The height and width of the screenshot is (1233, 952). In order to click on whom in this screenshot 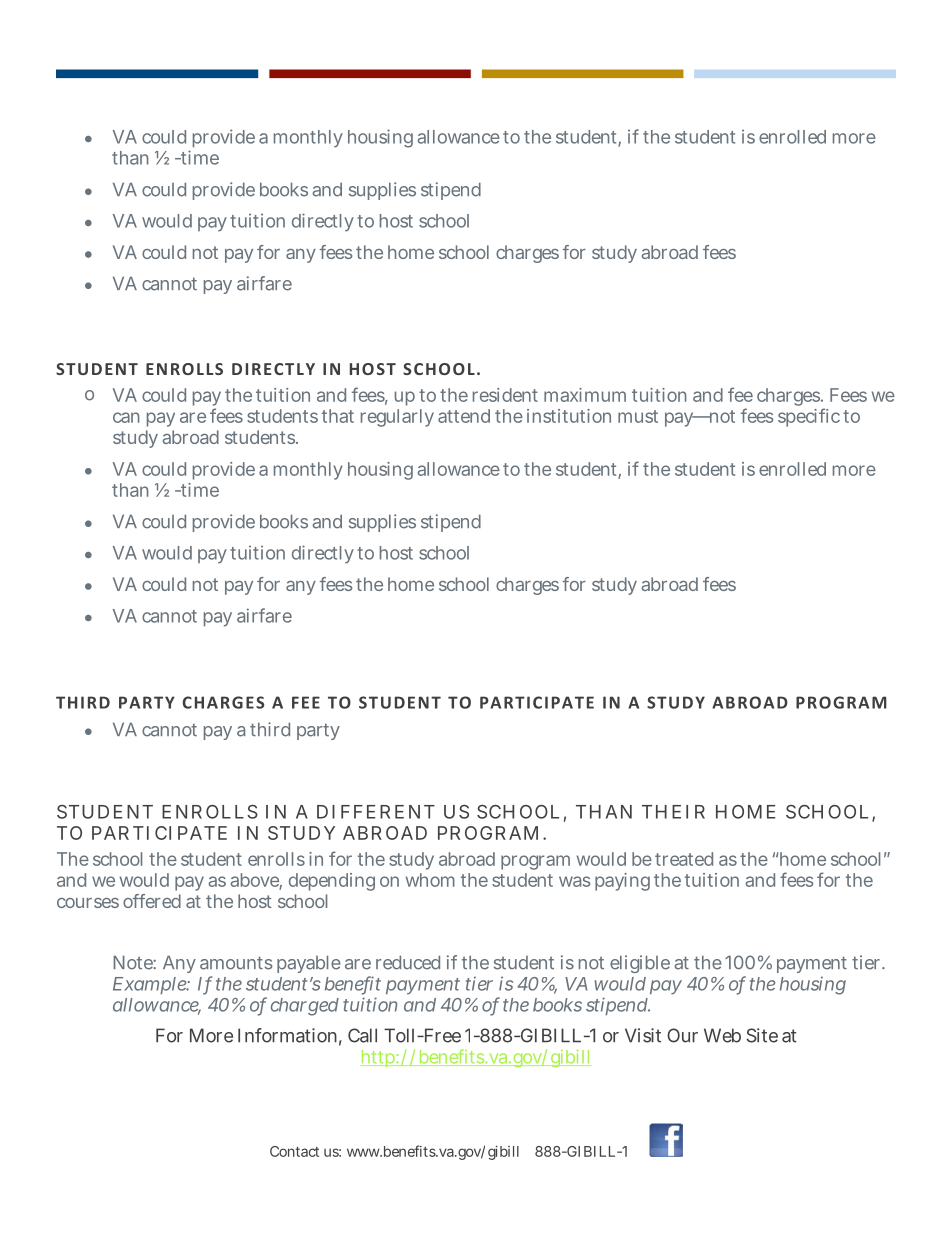, I will do `click(430, 880)`.
